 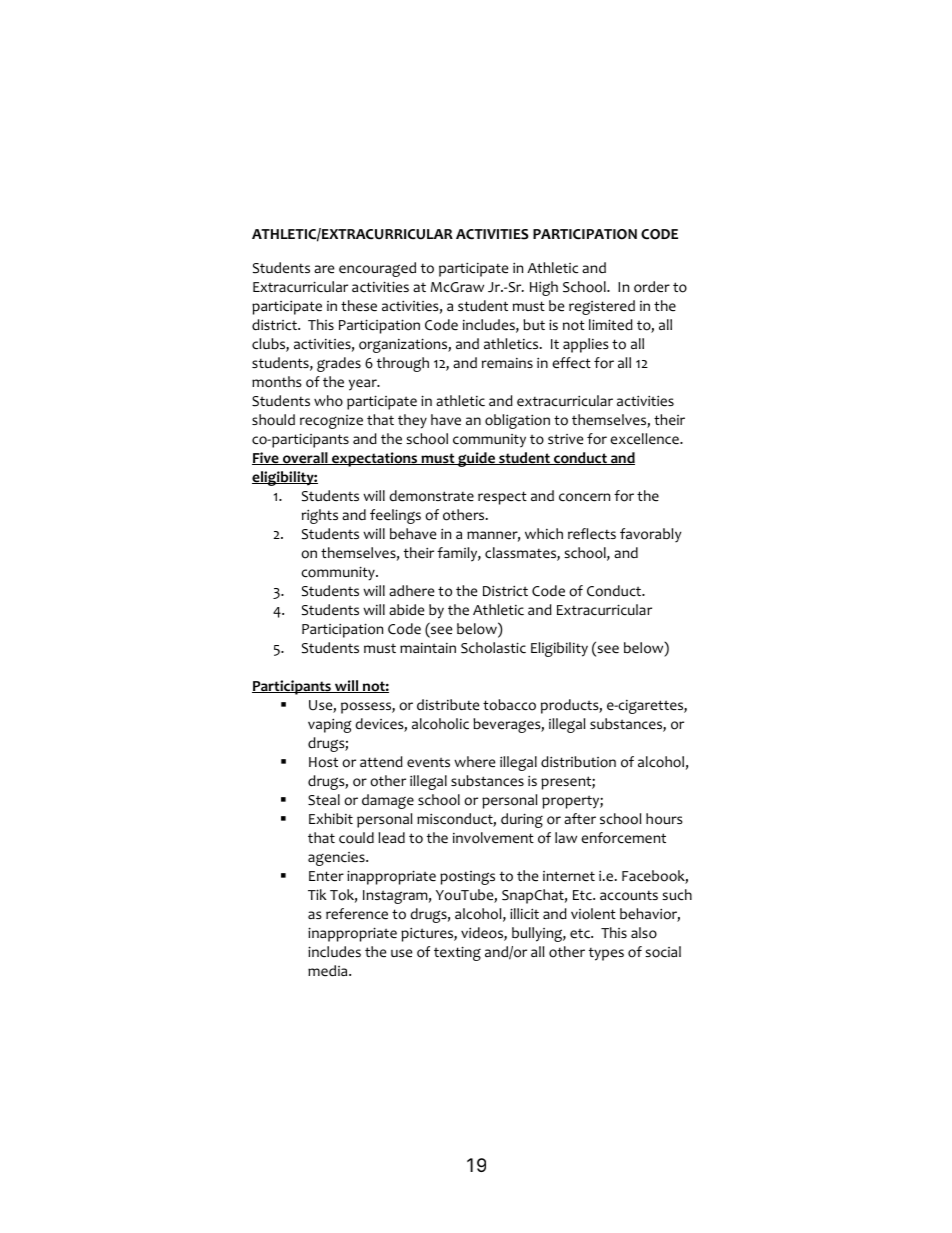 I want to click on order, so click(x=652, y=287).
